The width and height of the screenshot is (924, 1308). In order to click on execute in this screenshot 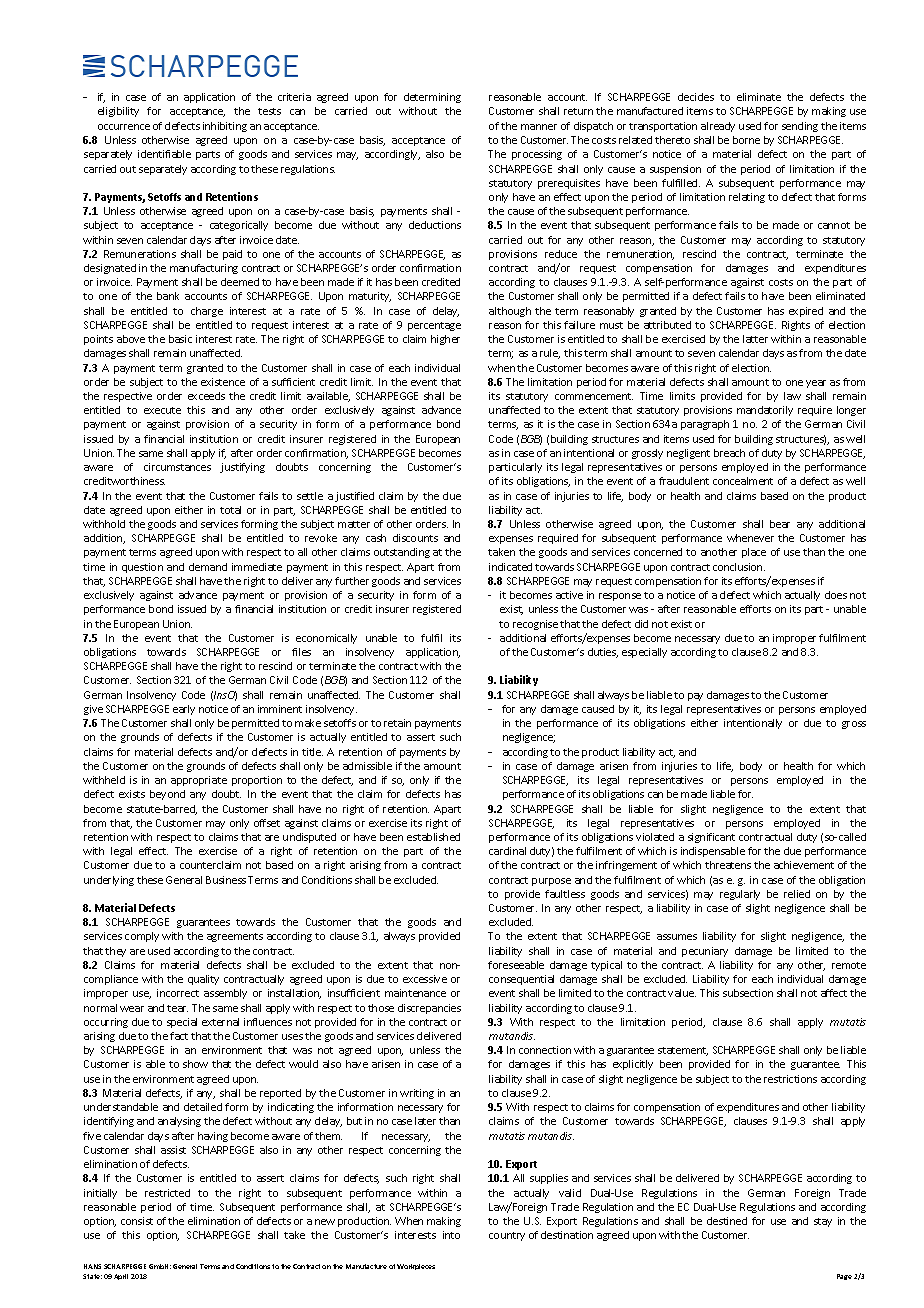, I will do `click(162, 410)`.
